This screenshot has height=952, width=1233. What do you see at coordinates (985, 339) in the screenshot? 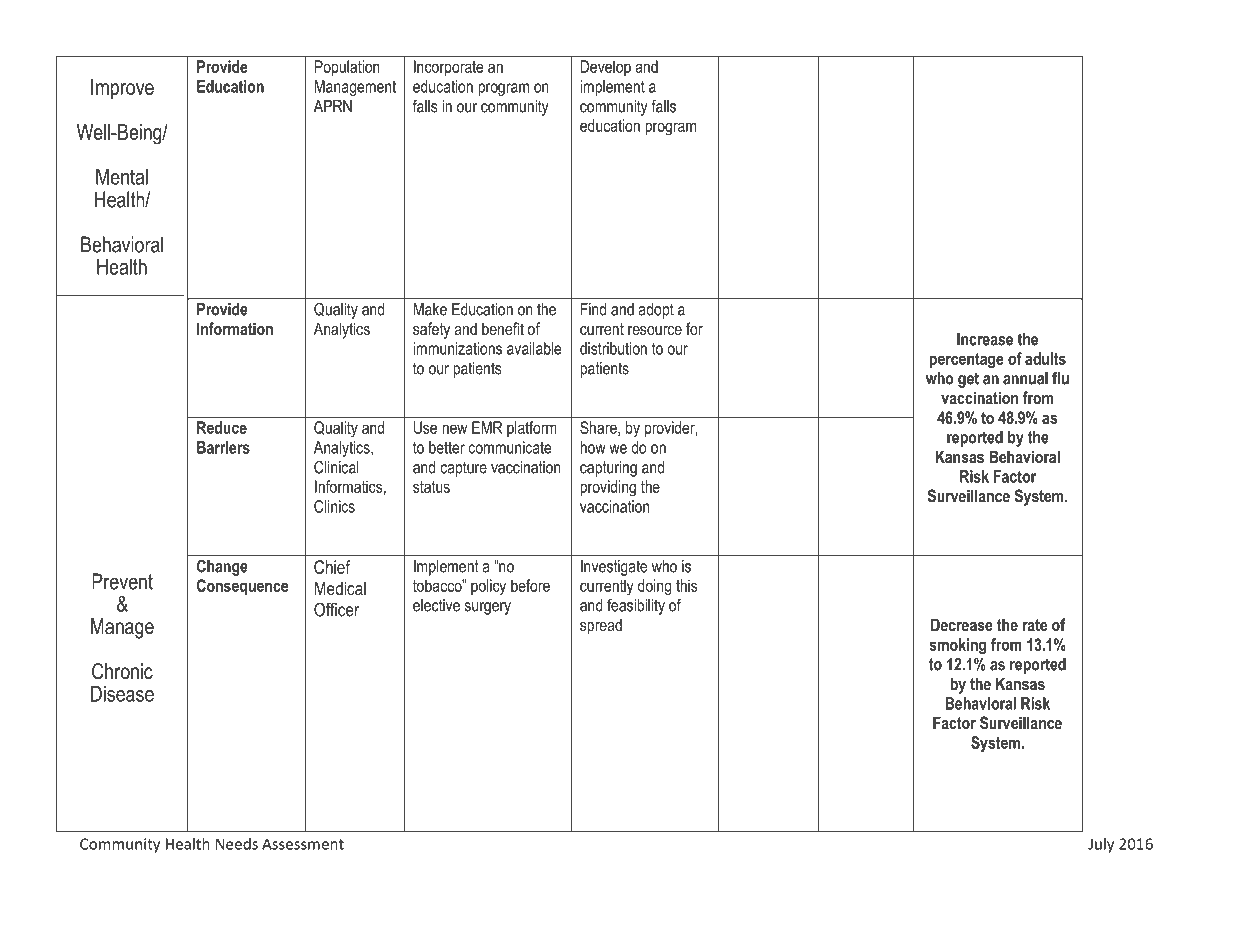
I see `Increase` at bounding box center [985, 339].
